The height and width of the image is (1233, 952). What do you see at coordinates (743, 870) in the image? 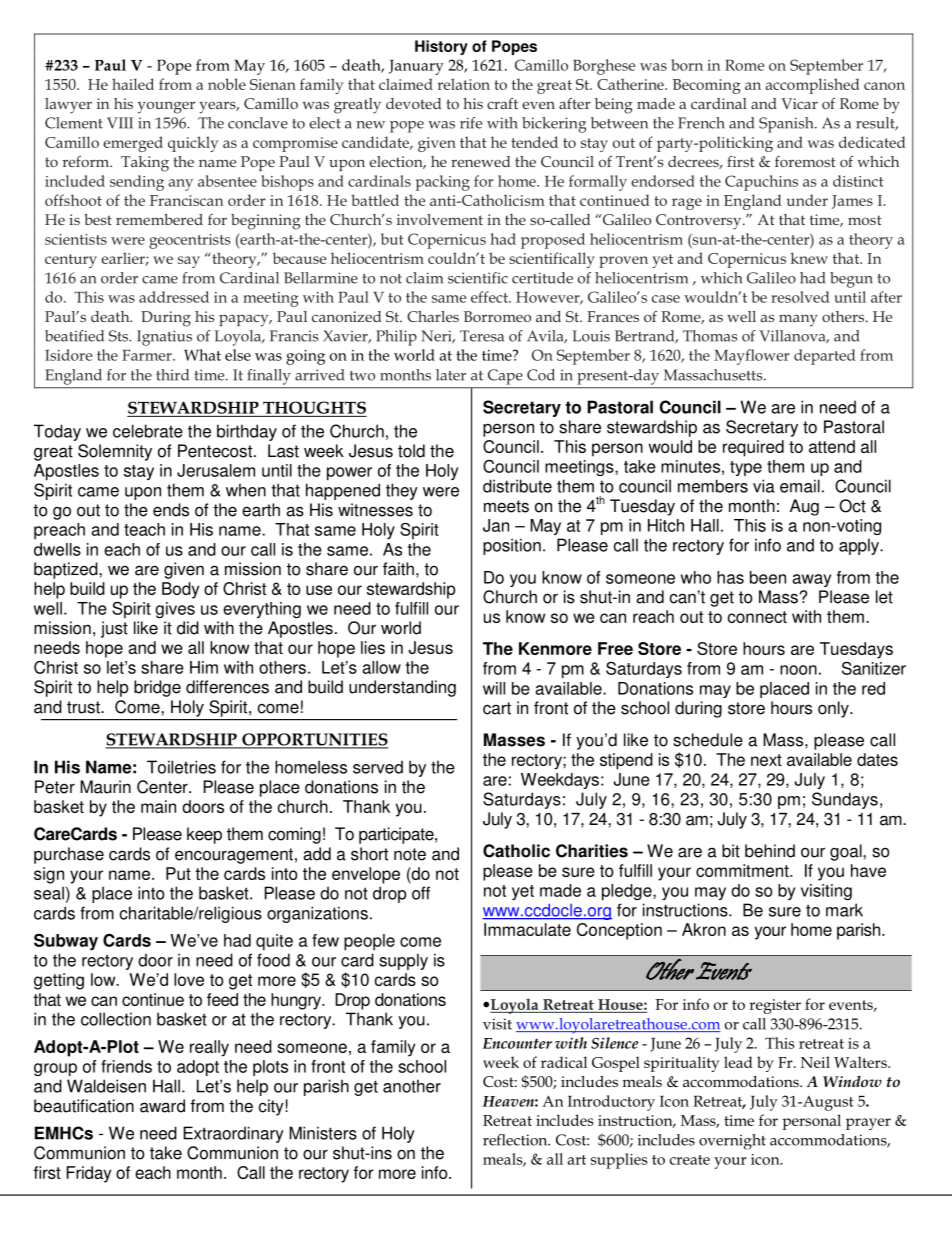
I see `commitment` at bounding box center [743, 870].
